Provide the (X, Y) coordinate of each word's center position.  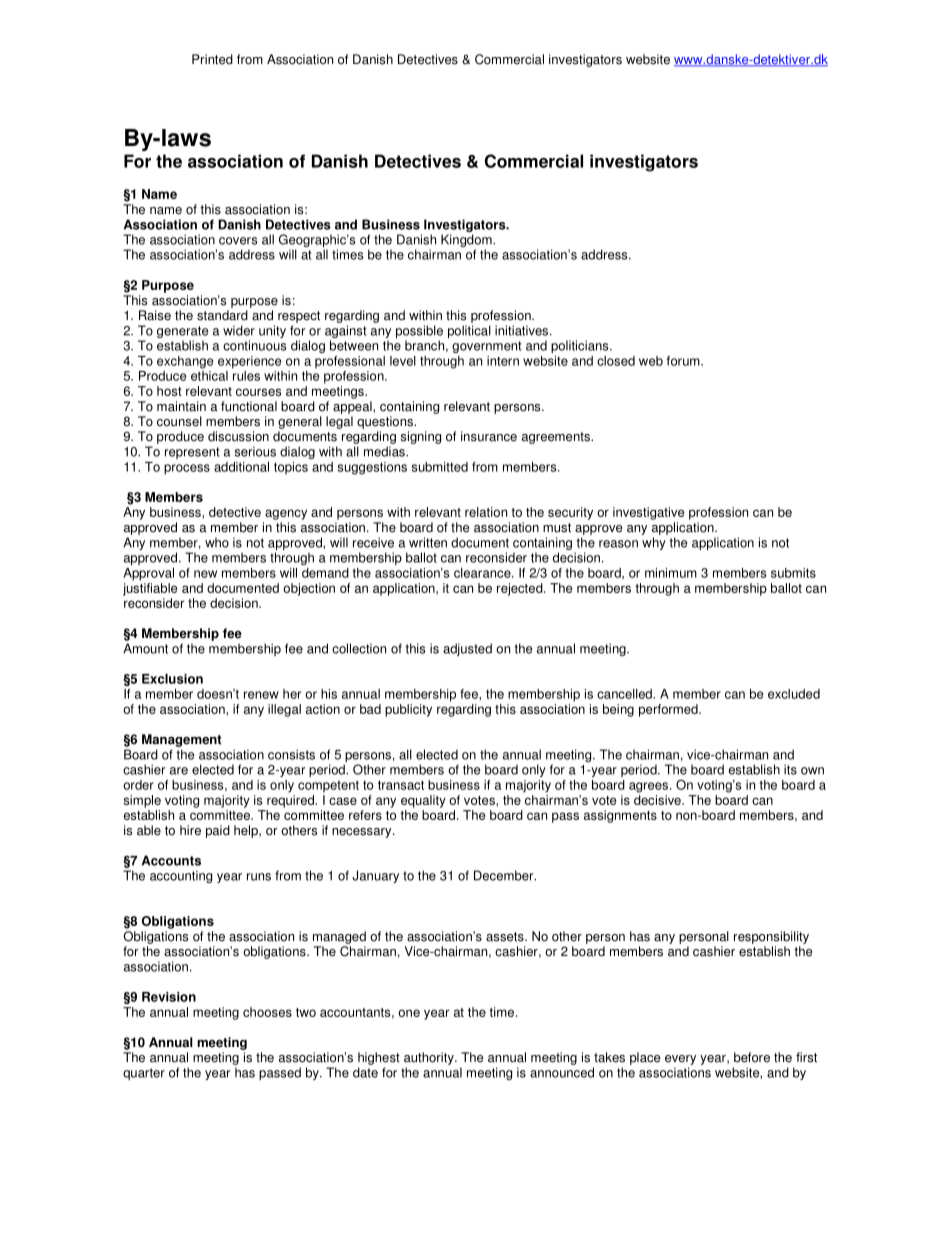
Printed (212, 59)
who (217, 542)
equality (423, 801)
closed (616, 361)
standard (222, 315)
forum (684, 361)
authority (430, 1058)
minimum (671, 573)
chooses (267, 1012)
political (469, 331)
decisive (658, 800)
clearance (483, 573)
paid (218, 831)
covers (238, 241)
